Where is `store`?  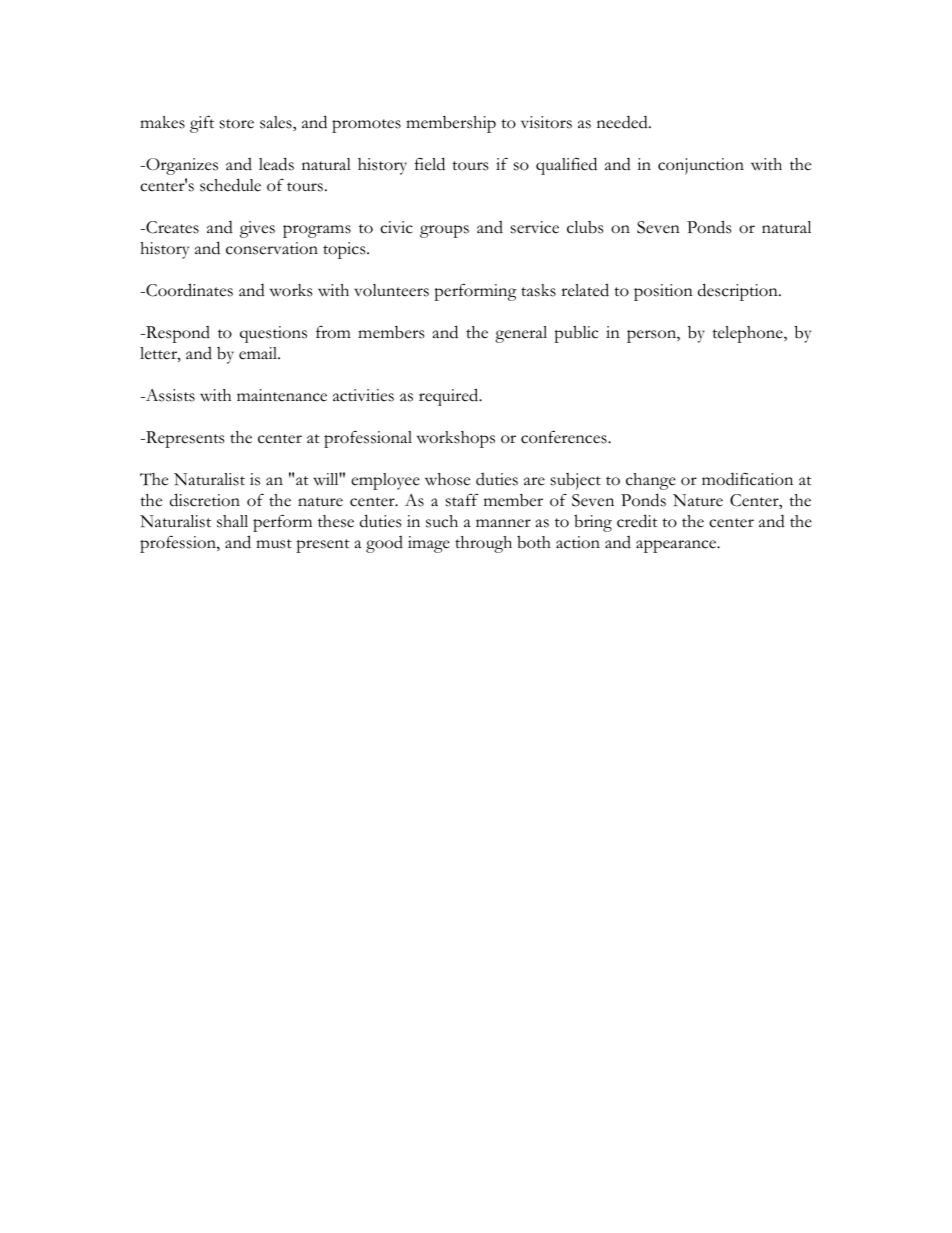
store is located at coordinates (237, 124).
